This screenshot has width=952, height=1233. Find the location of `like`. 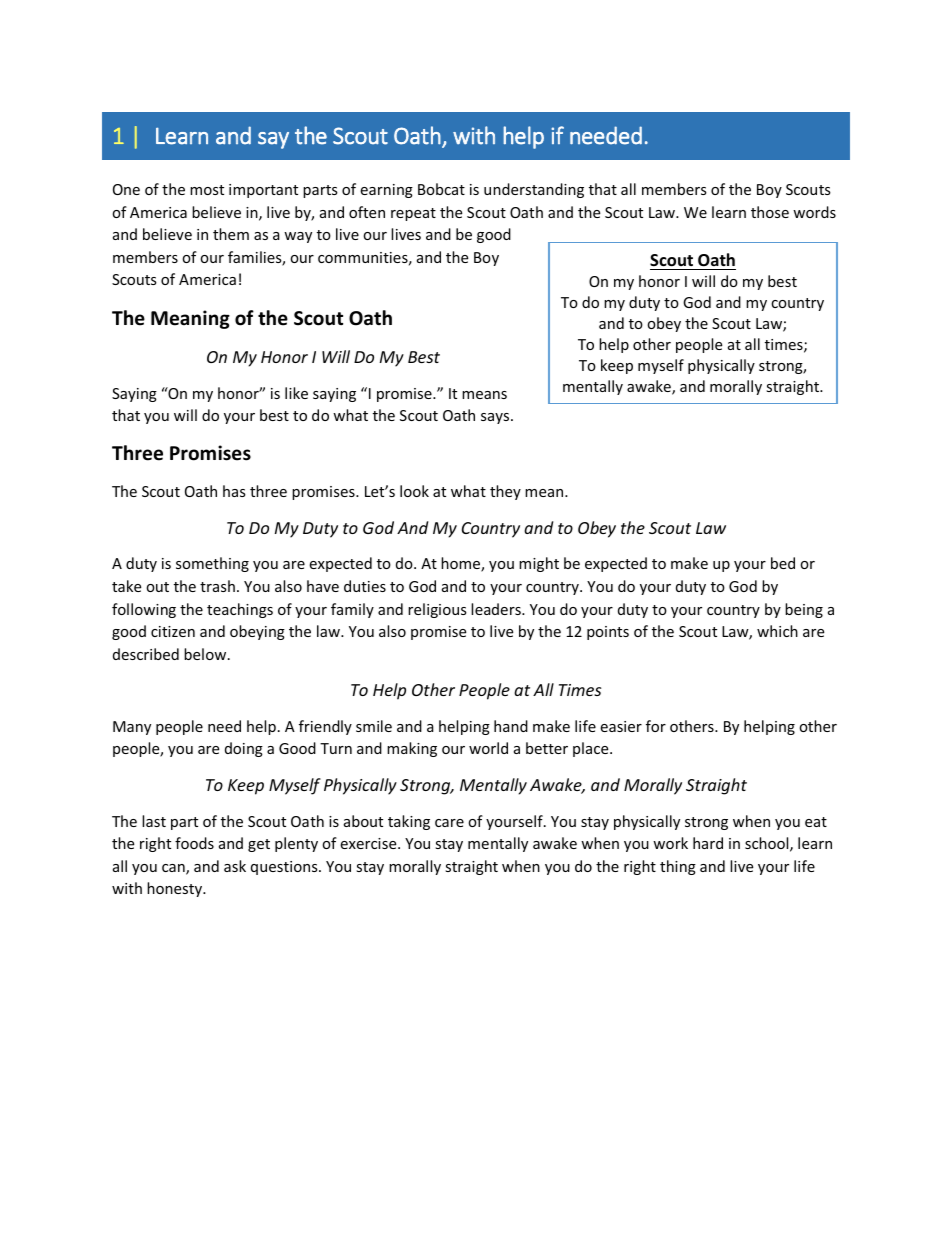

like is located at coordinates (296, 393).
